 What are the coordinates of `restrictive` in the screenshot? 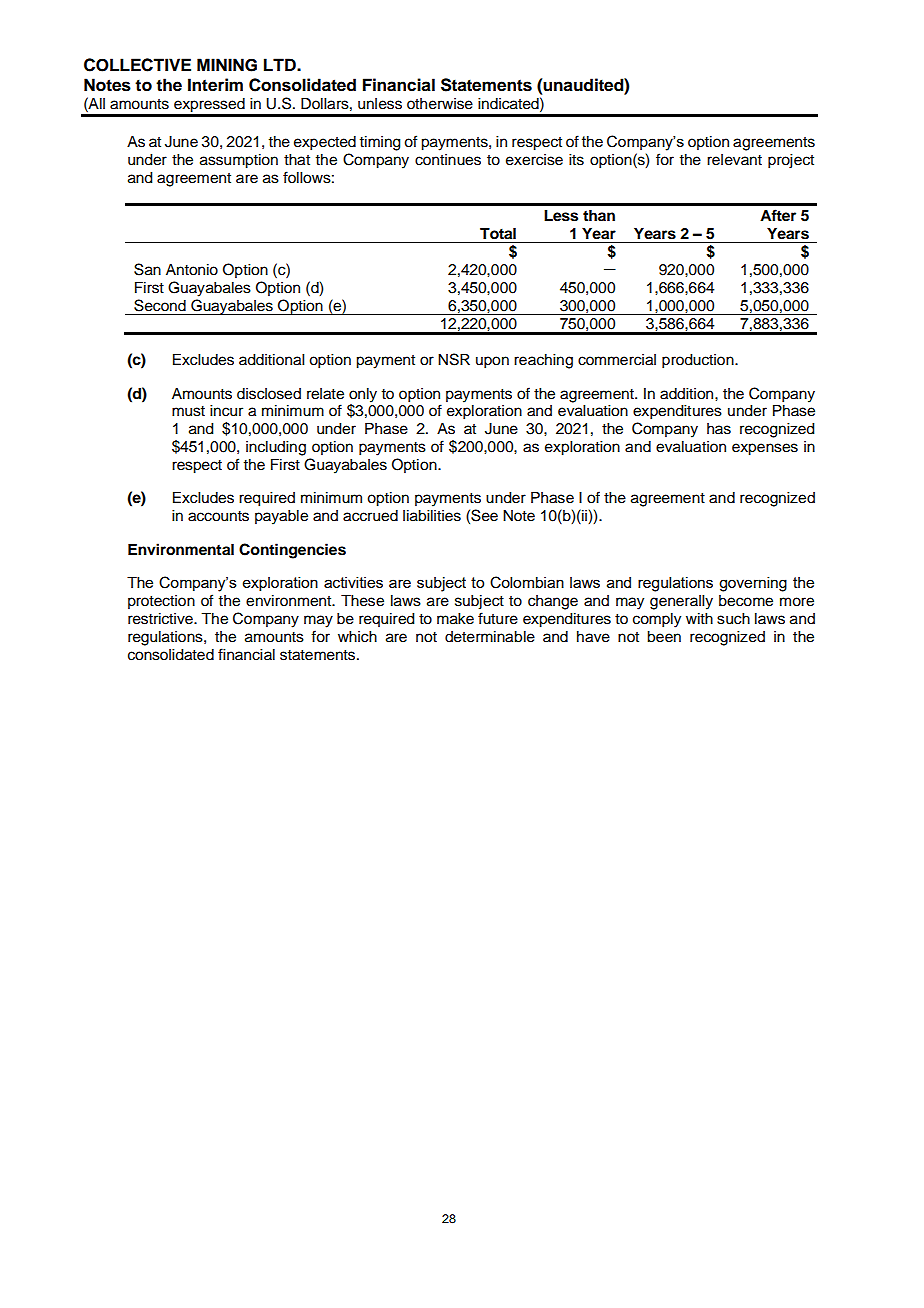 It's located at (161, 619).
